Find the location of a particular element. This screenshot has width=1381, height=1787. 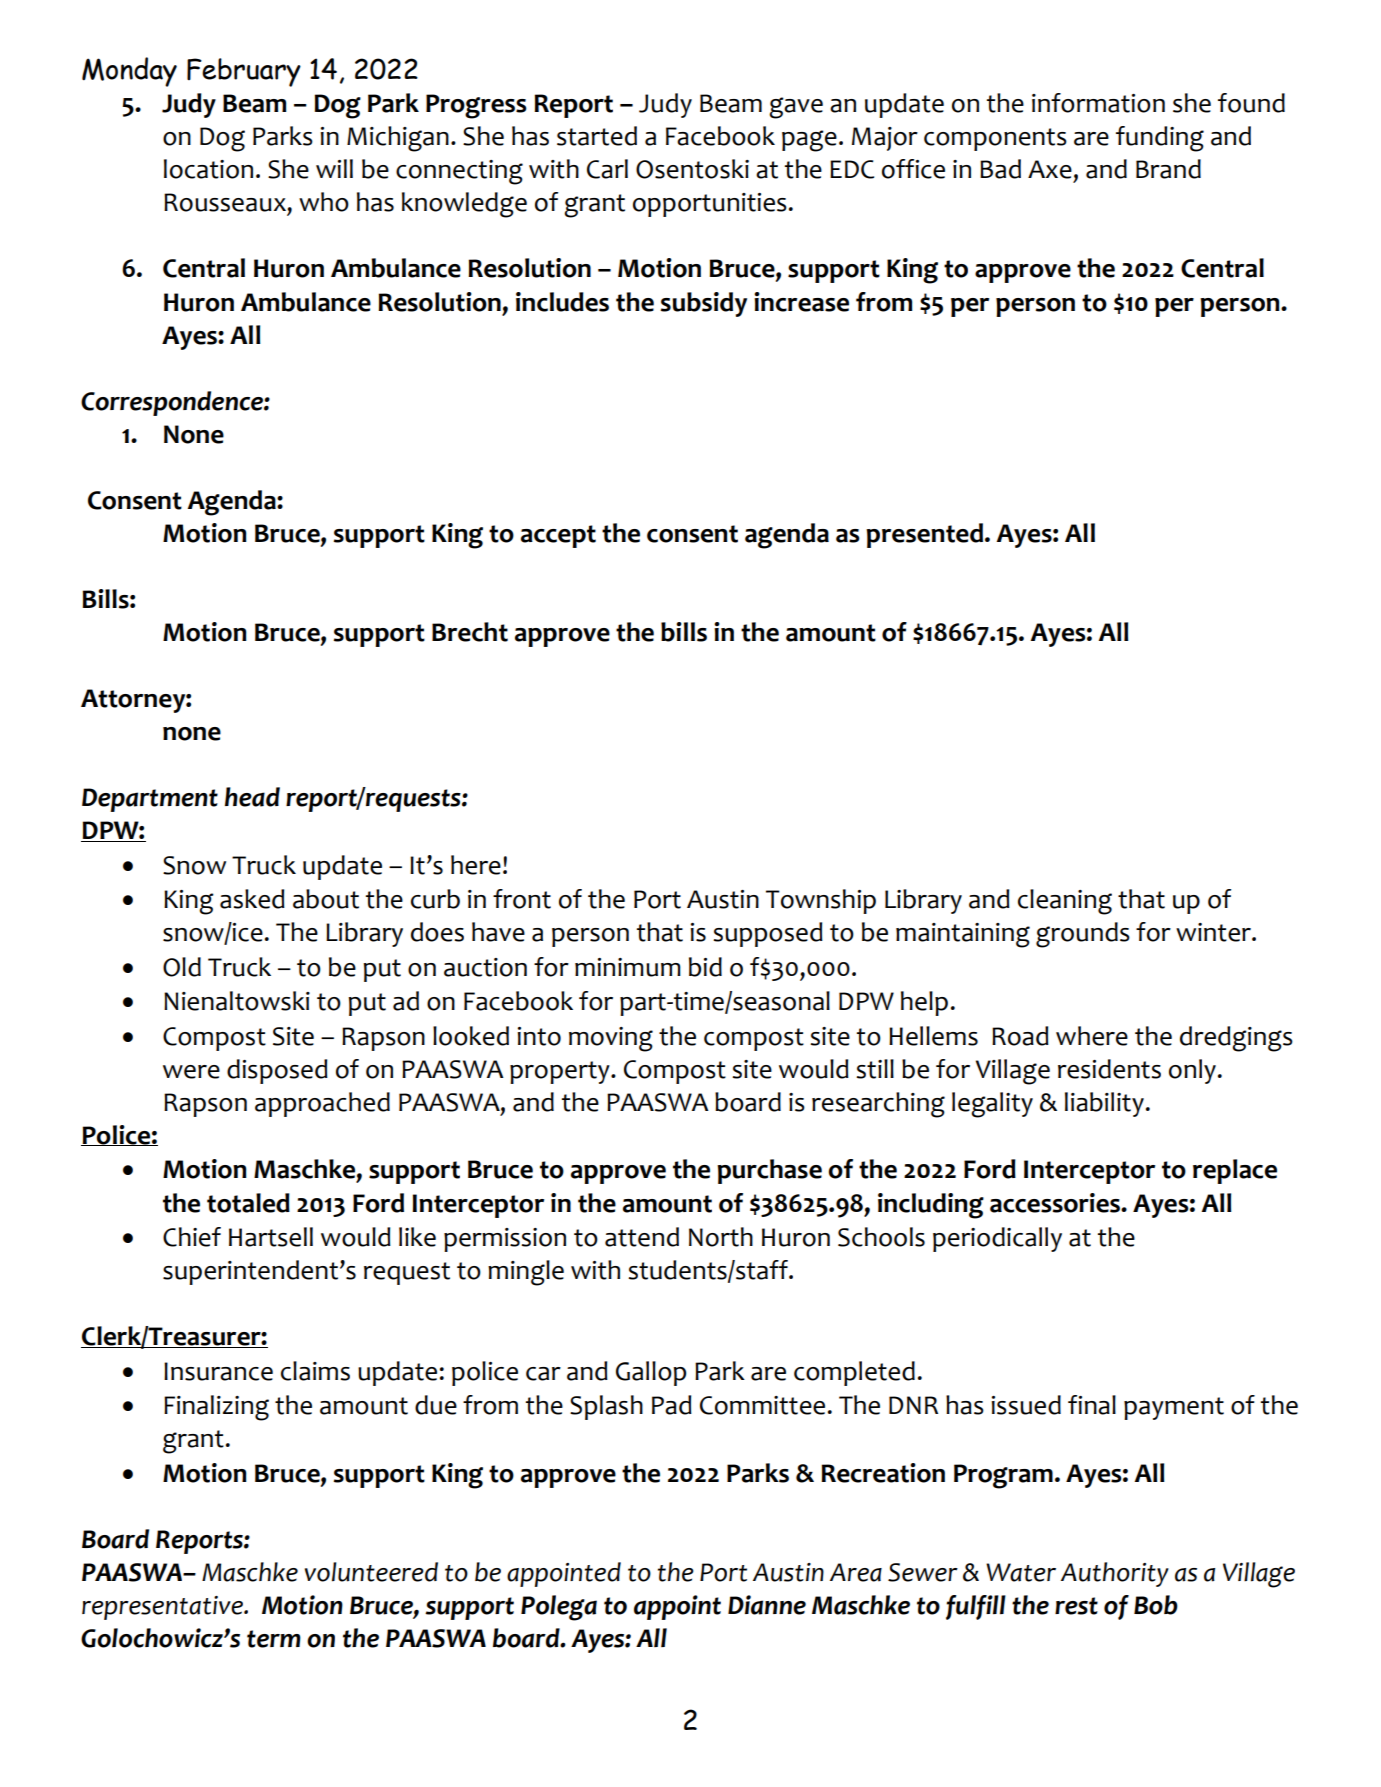

February is located at coordinates (244, 72).
